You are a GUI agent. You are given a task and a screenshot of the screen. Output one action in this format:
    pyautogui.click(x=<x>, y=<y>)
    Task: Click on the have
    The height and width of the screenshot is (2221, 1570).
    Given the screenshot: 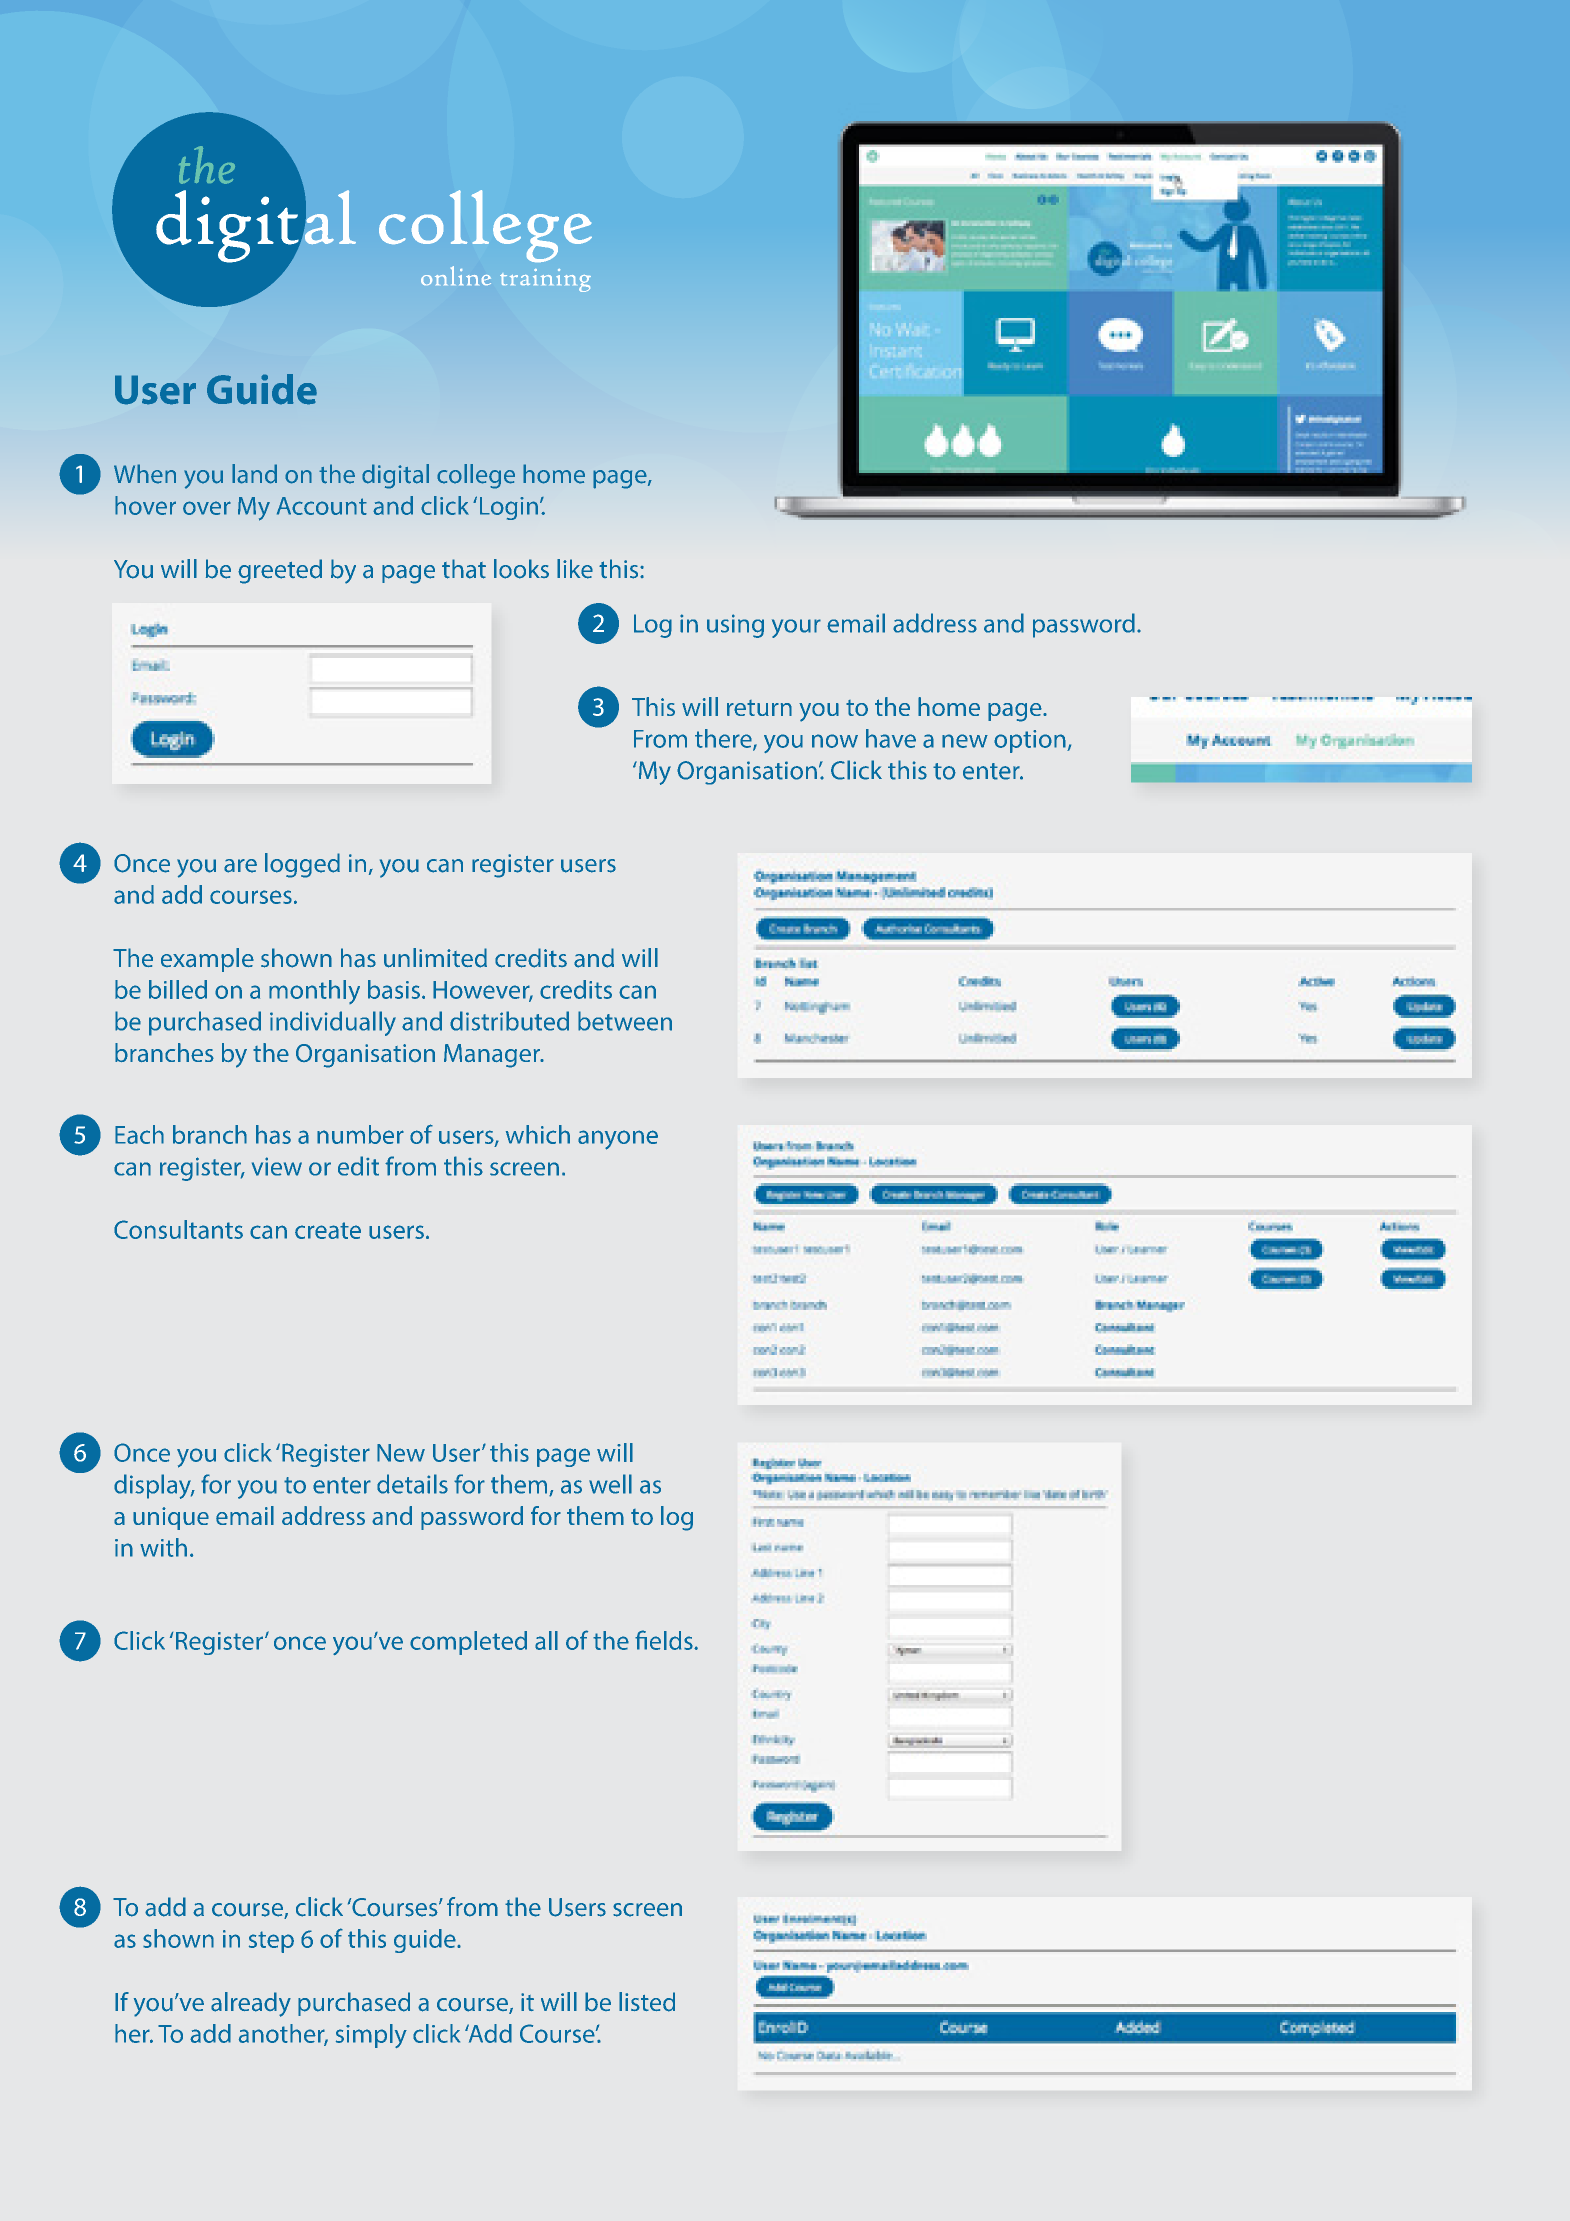 What is the action you would take?
    pyautogui.click(x=891, y=738)
